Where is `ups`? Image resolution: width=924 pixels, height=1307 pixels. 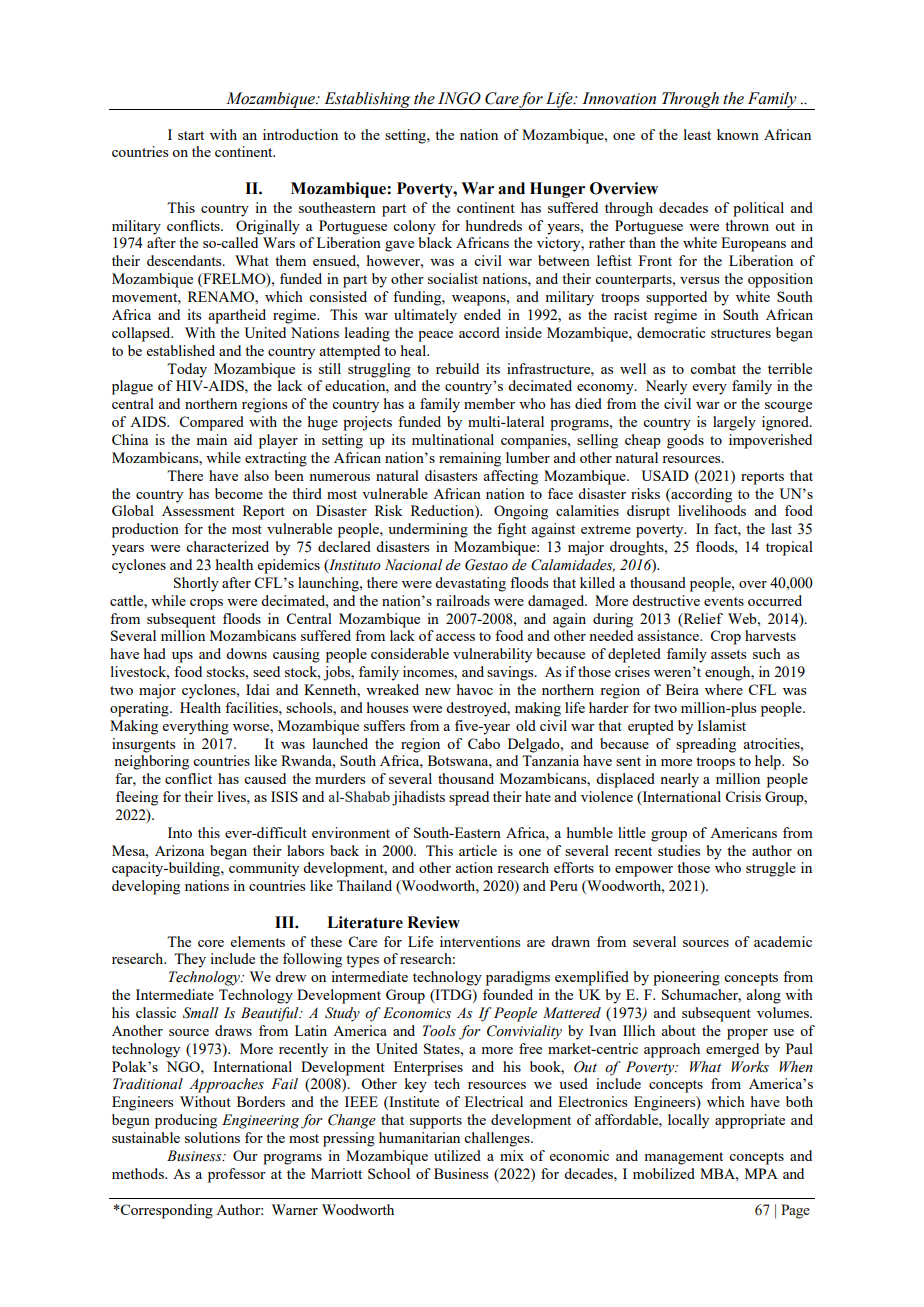
ups is located at coordinates (182, 657).
